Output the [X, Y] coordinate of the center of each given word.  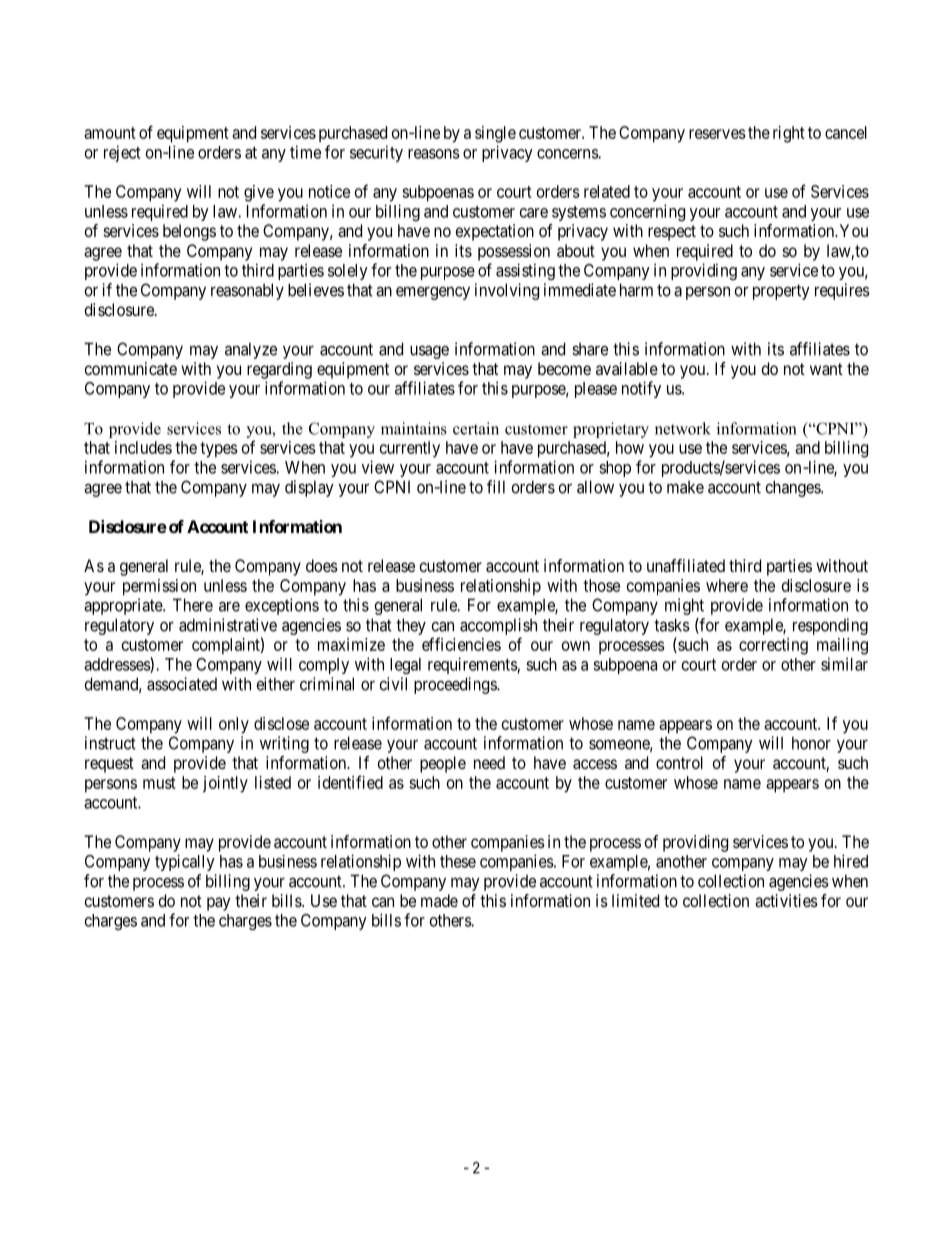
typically [185, 862]
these [458, 861]
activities [786, 900]
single [495, 134]
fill [496, 487]
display [309, 488]
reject [122, 153]
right [789, 134]
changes [794, 488]
